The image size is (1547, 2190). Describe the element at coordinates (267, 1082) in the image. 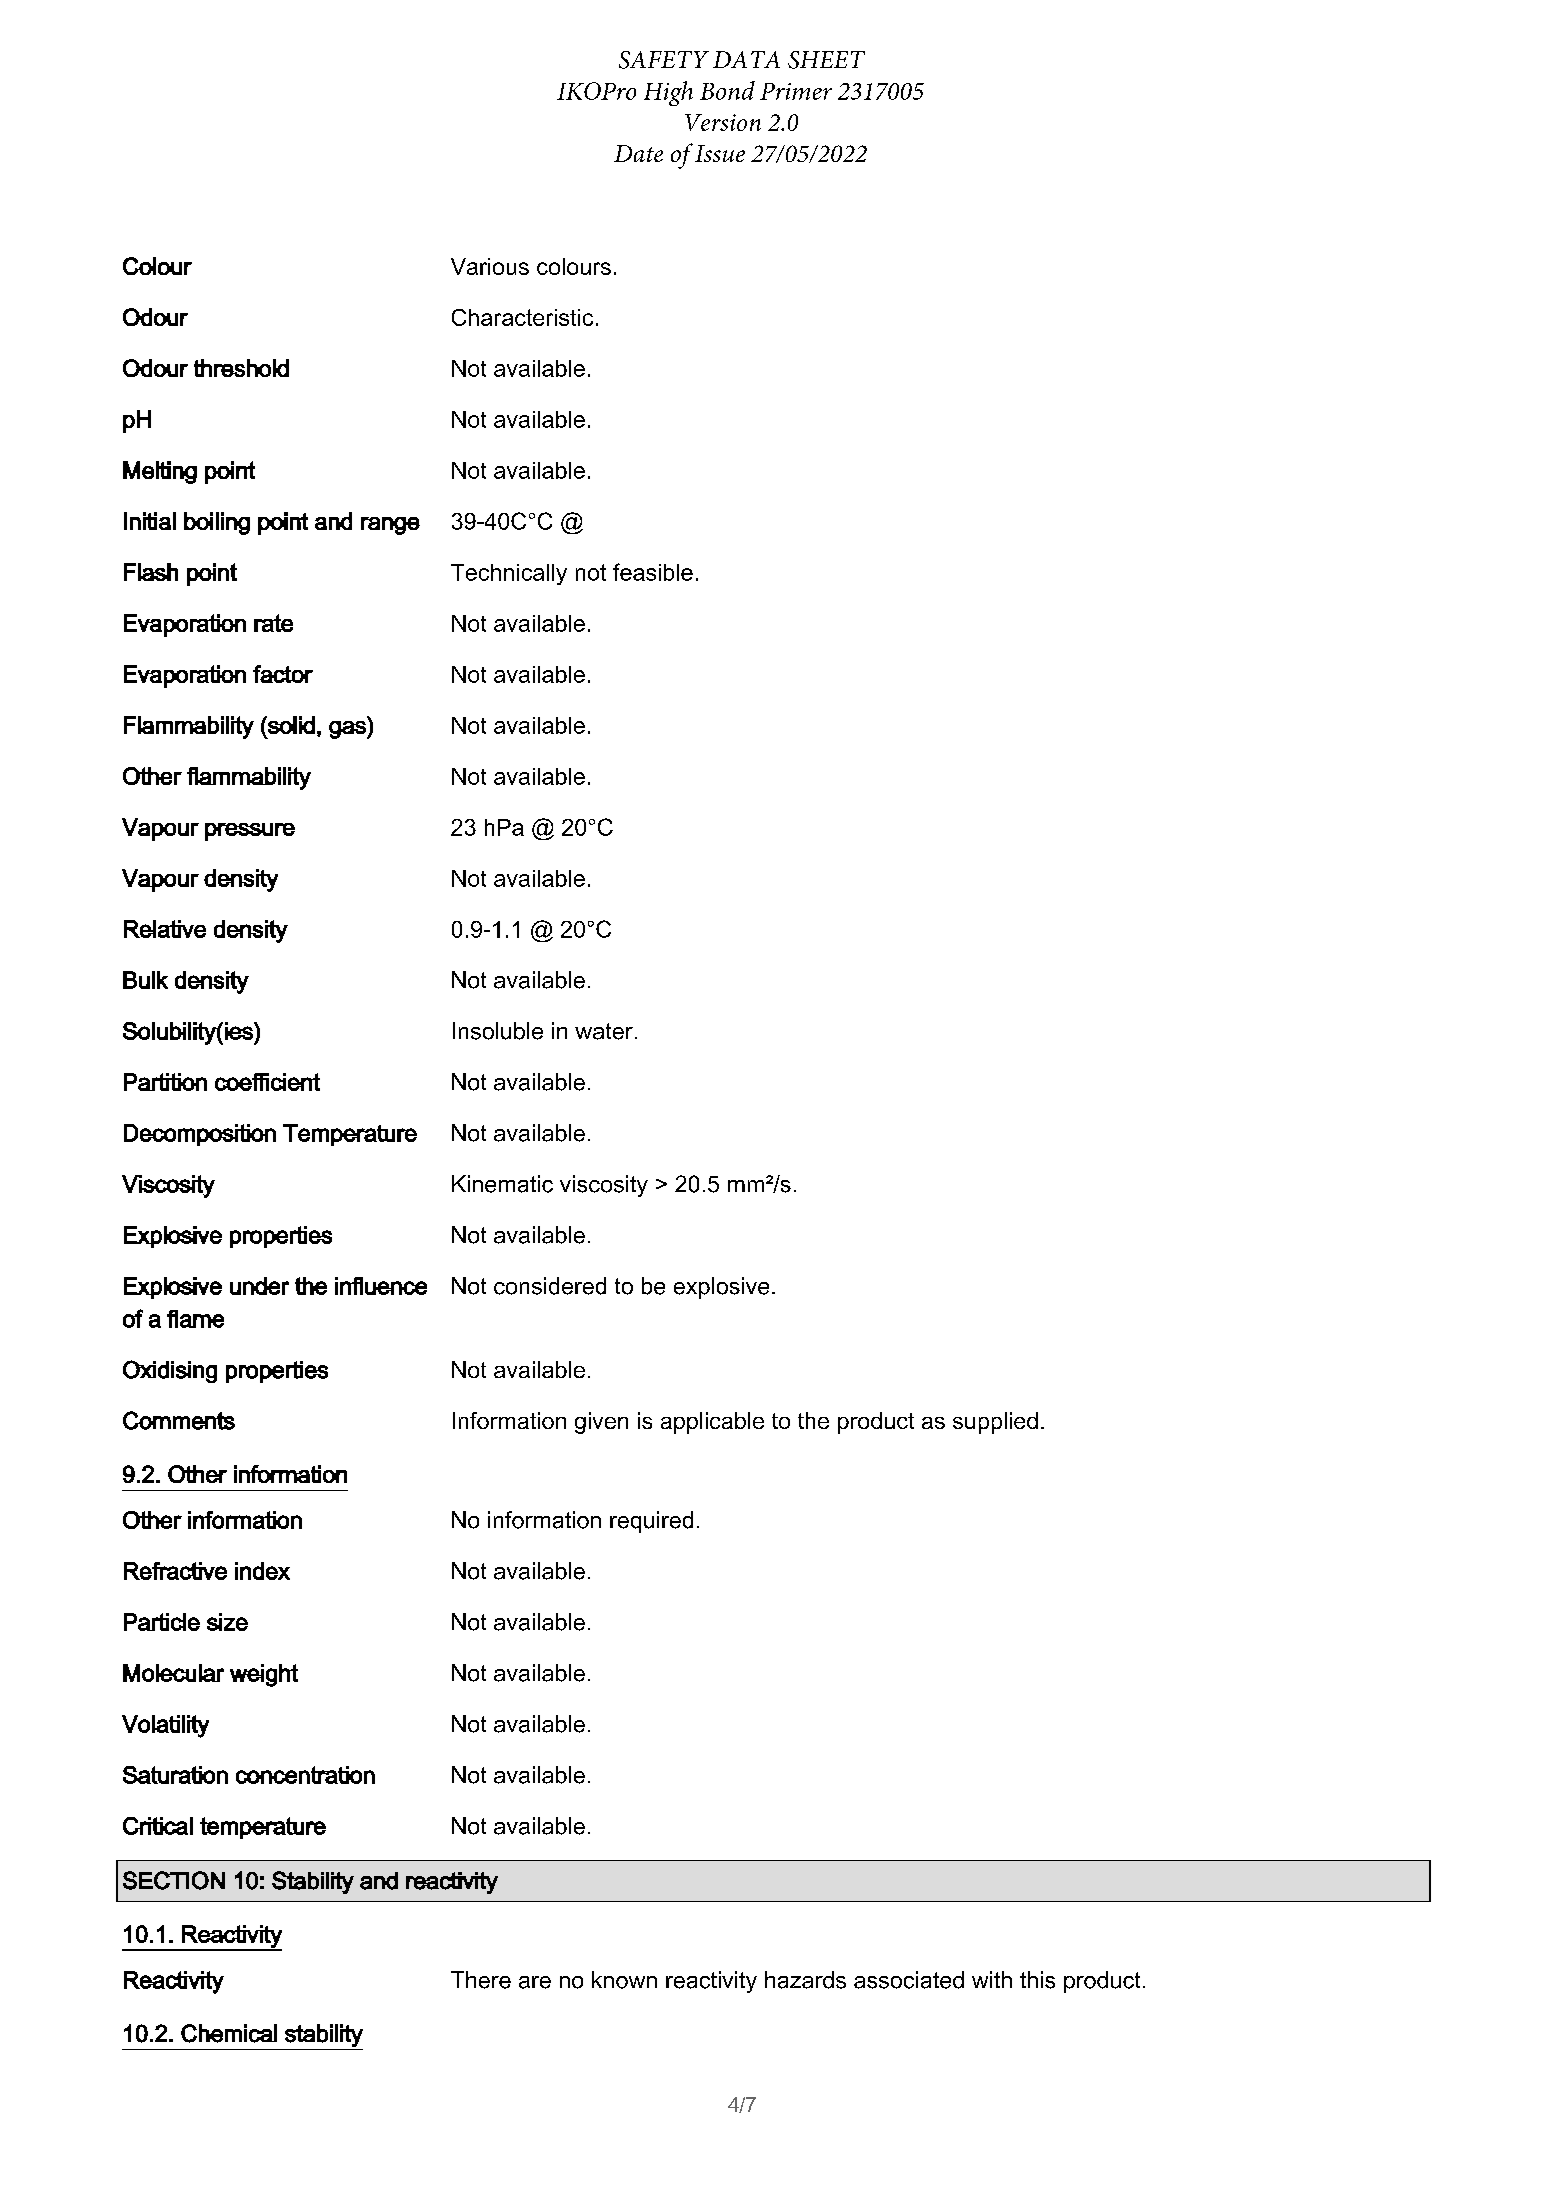

I see `coefficient` at that location.
